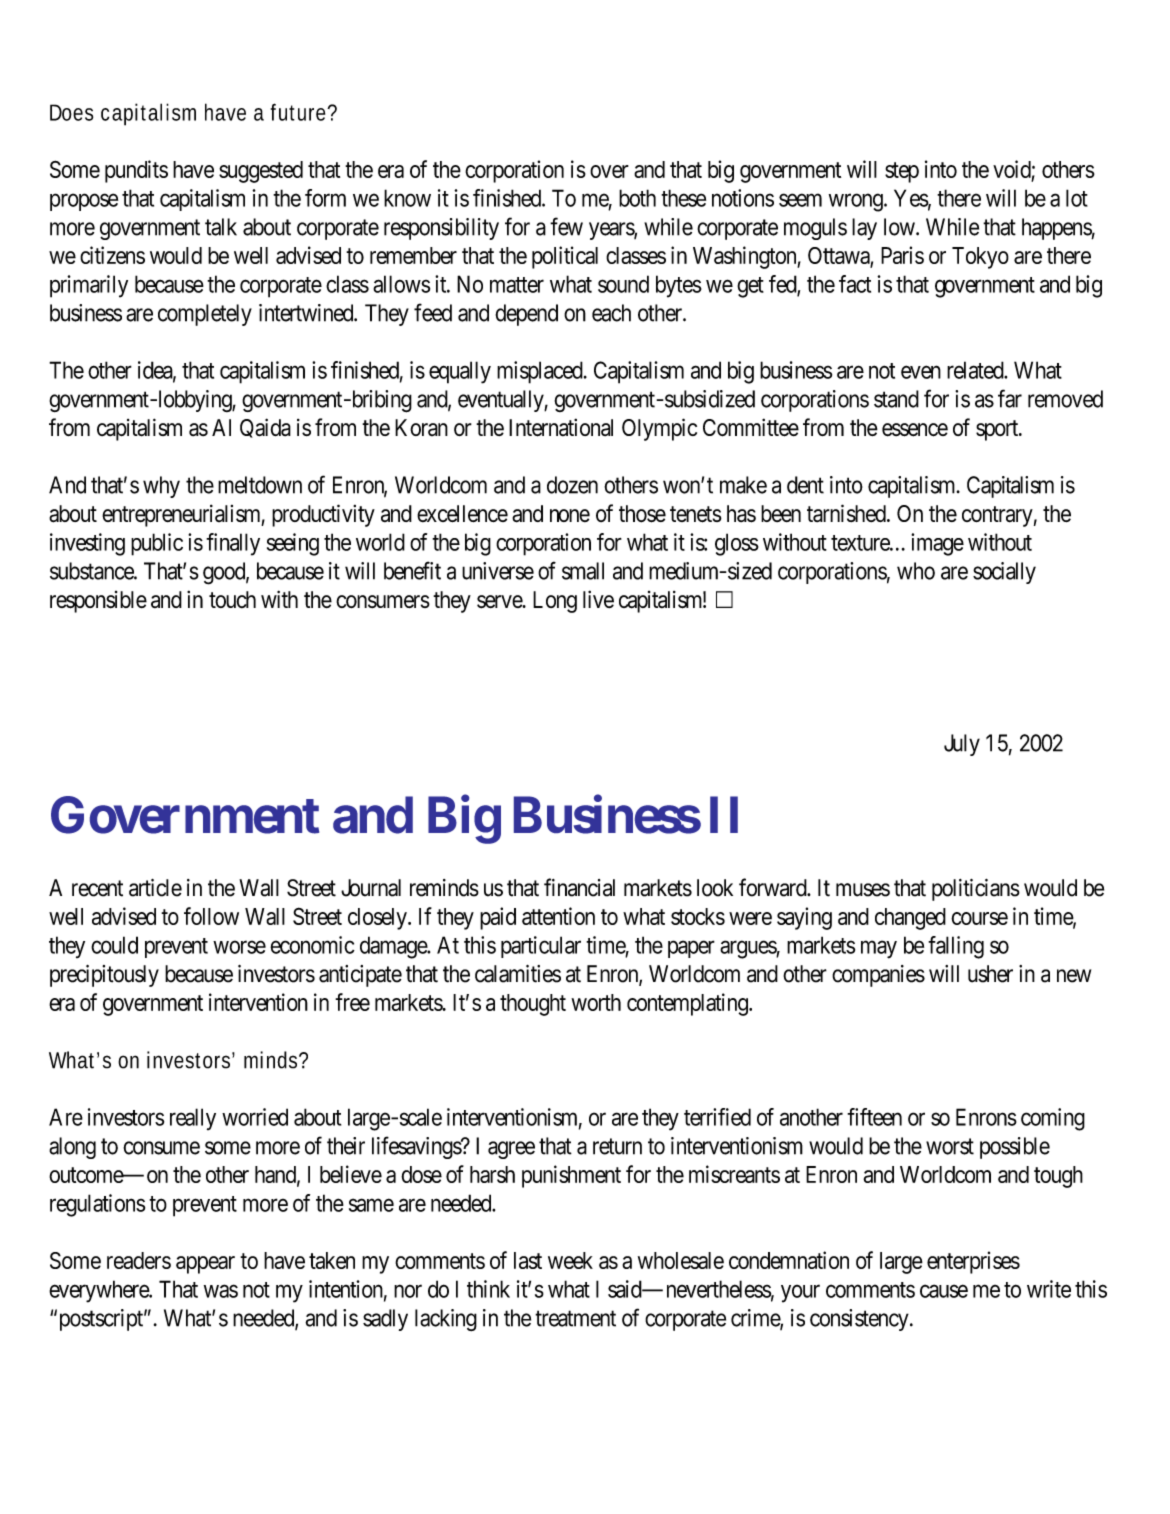 Image resolution: width=1170 pixels, height=1514 pixels. I want to click on socially, so click(1004, 573).
